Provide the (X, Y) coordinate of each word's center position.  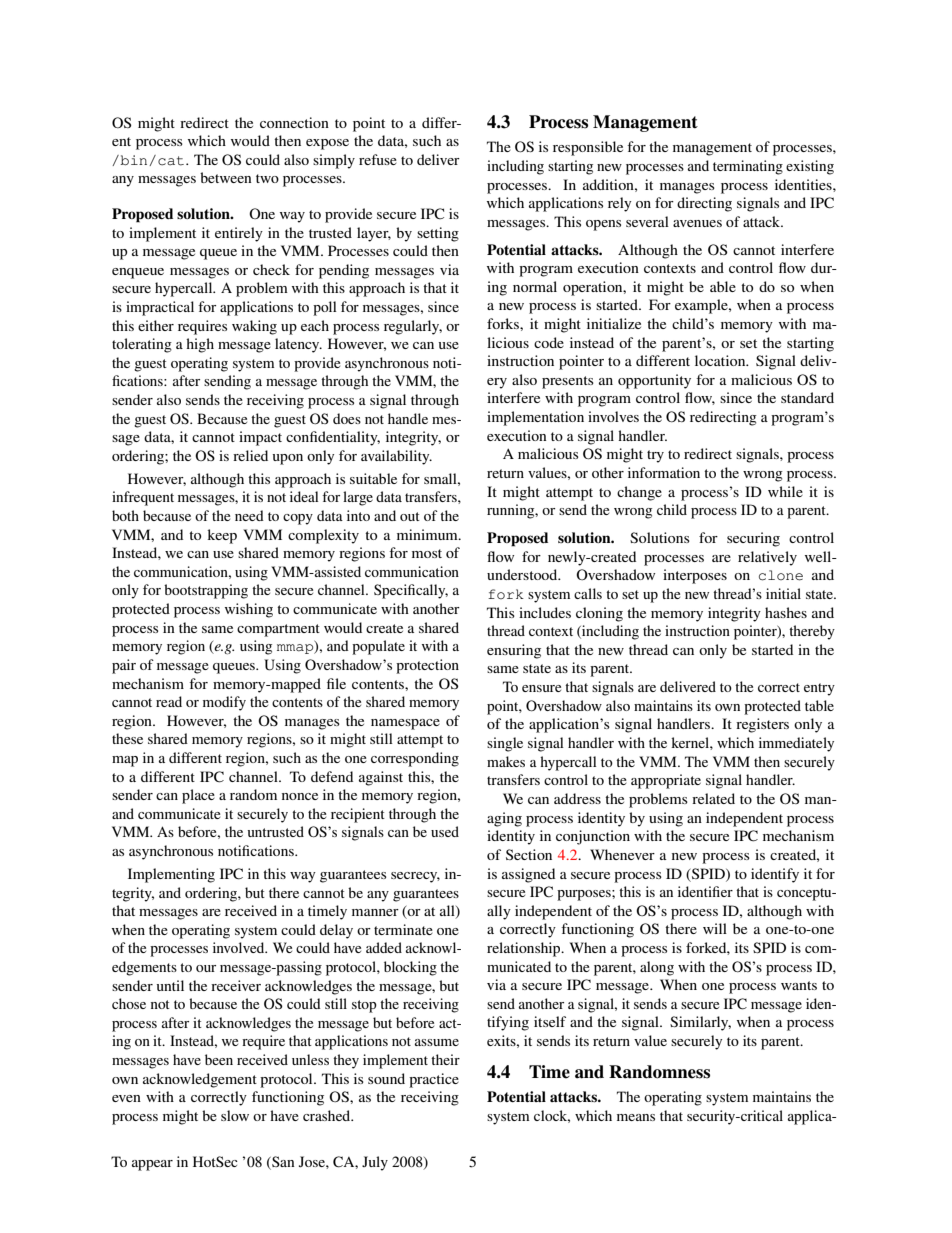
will (715, 928)
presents (568, 382)
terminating (748, 167)
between (226, 177)
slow (235, 1115)
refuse (378, 159)
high (200, 345)
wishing (249, 610)
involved (240, 947)
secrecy (415, 877)
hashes (786, 612)
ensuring (514, 651)
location (721, 360)
